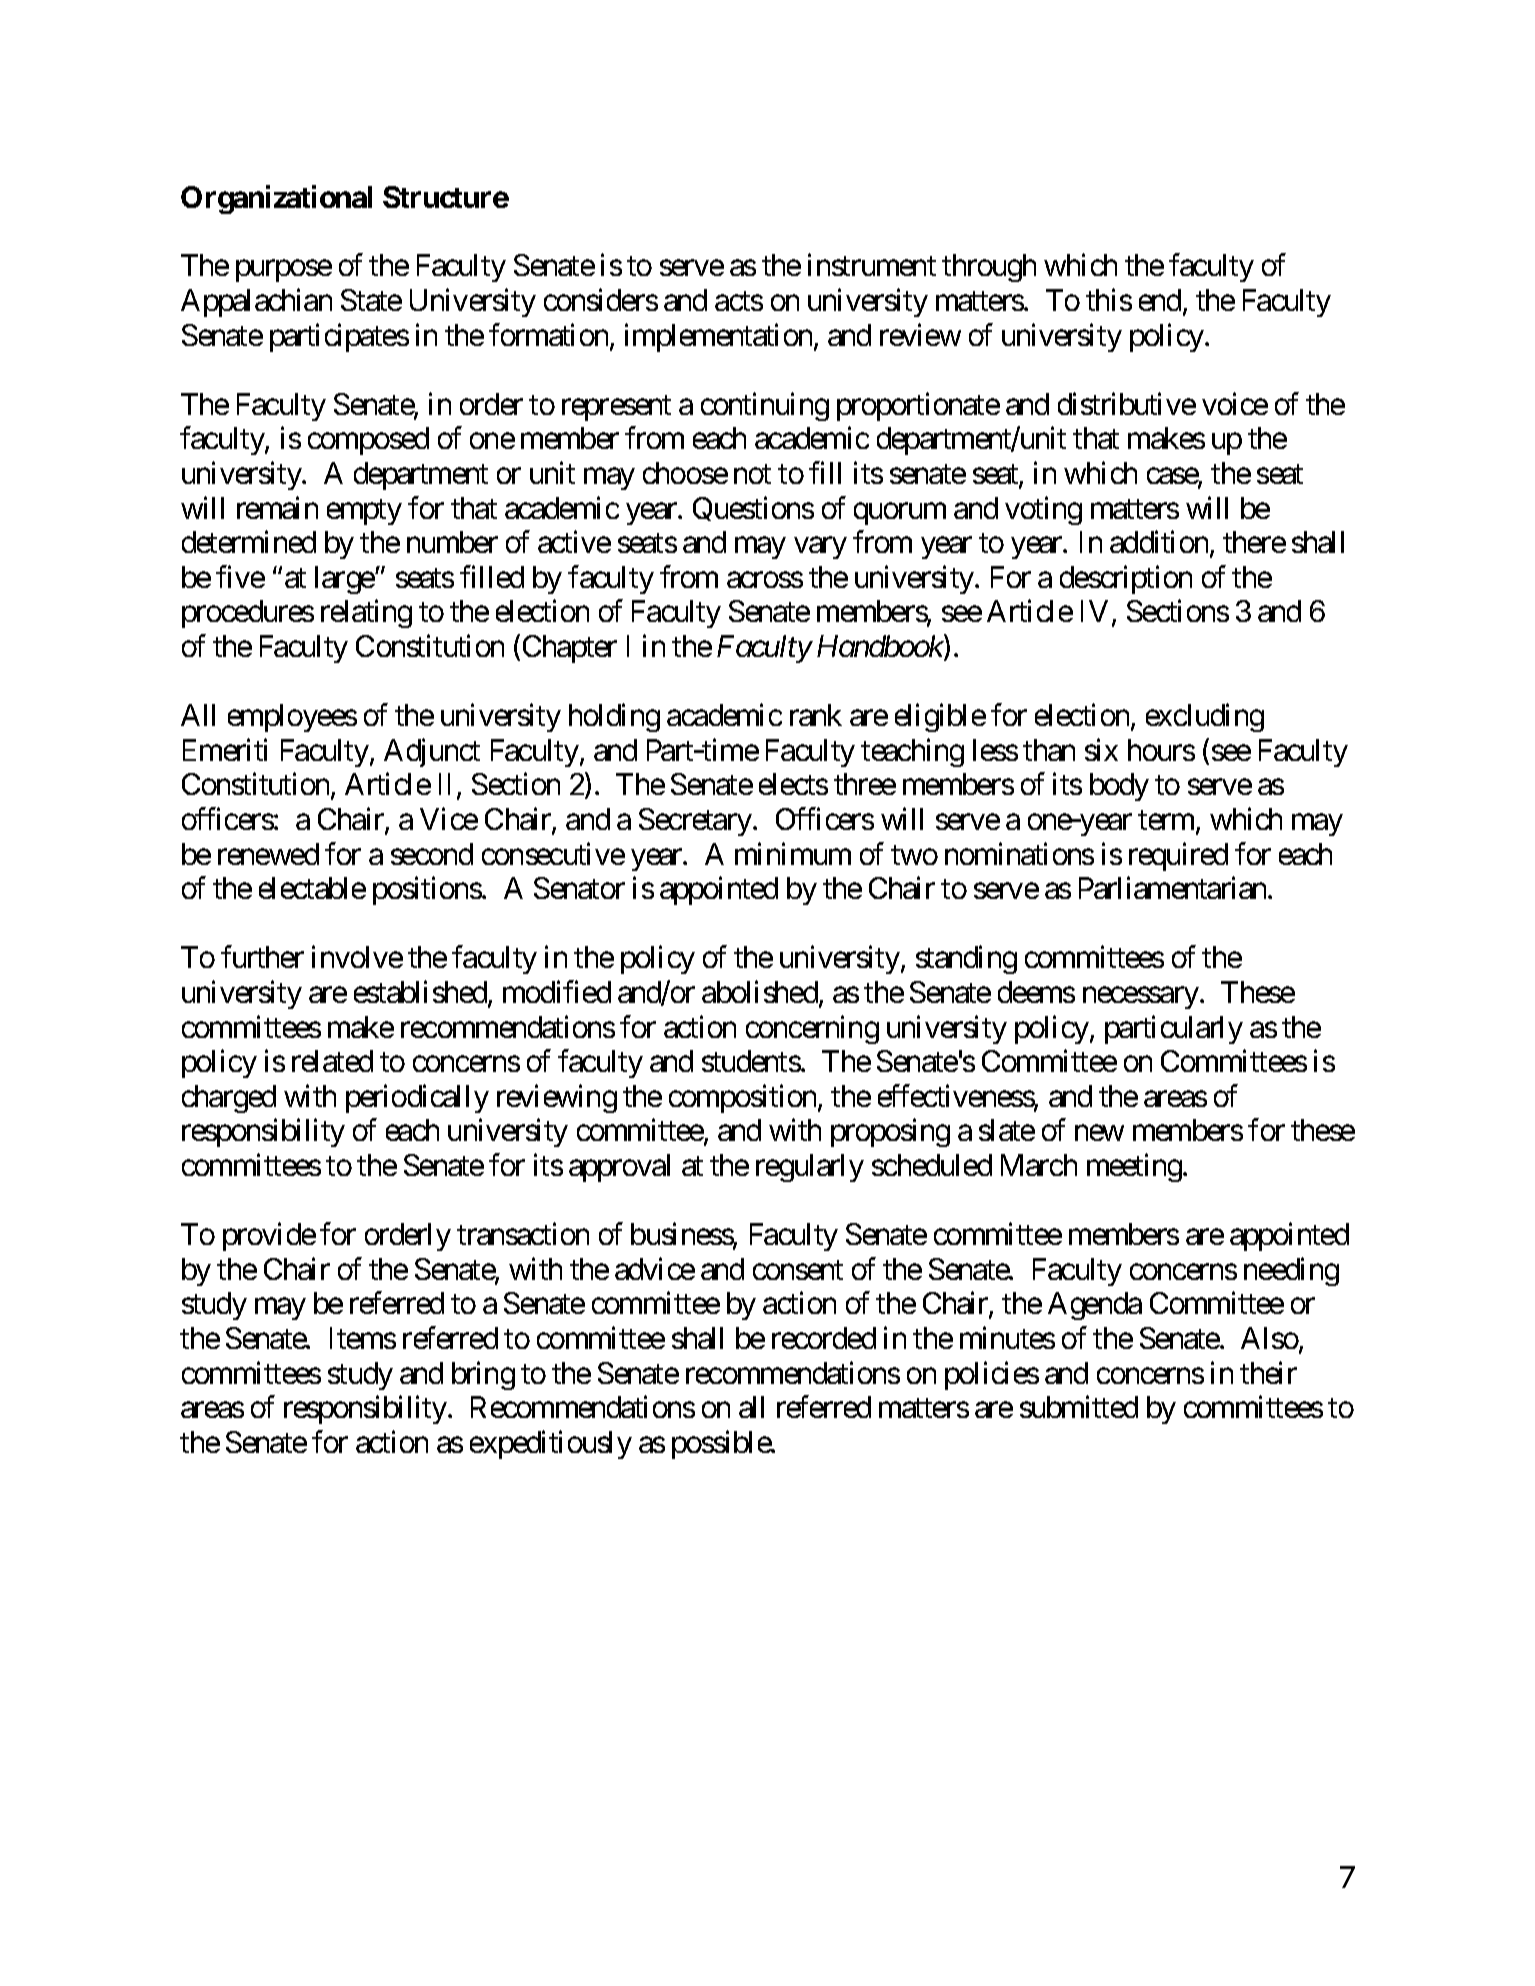 The height and width of the screenshot is (1986, 1535). I want to click on established, so click(421, 993).
